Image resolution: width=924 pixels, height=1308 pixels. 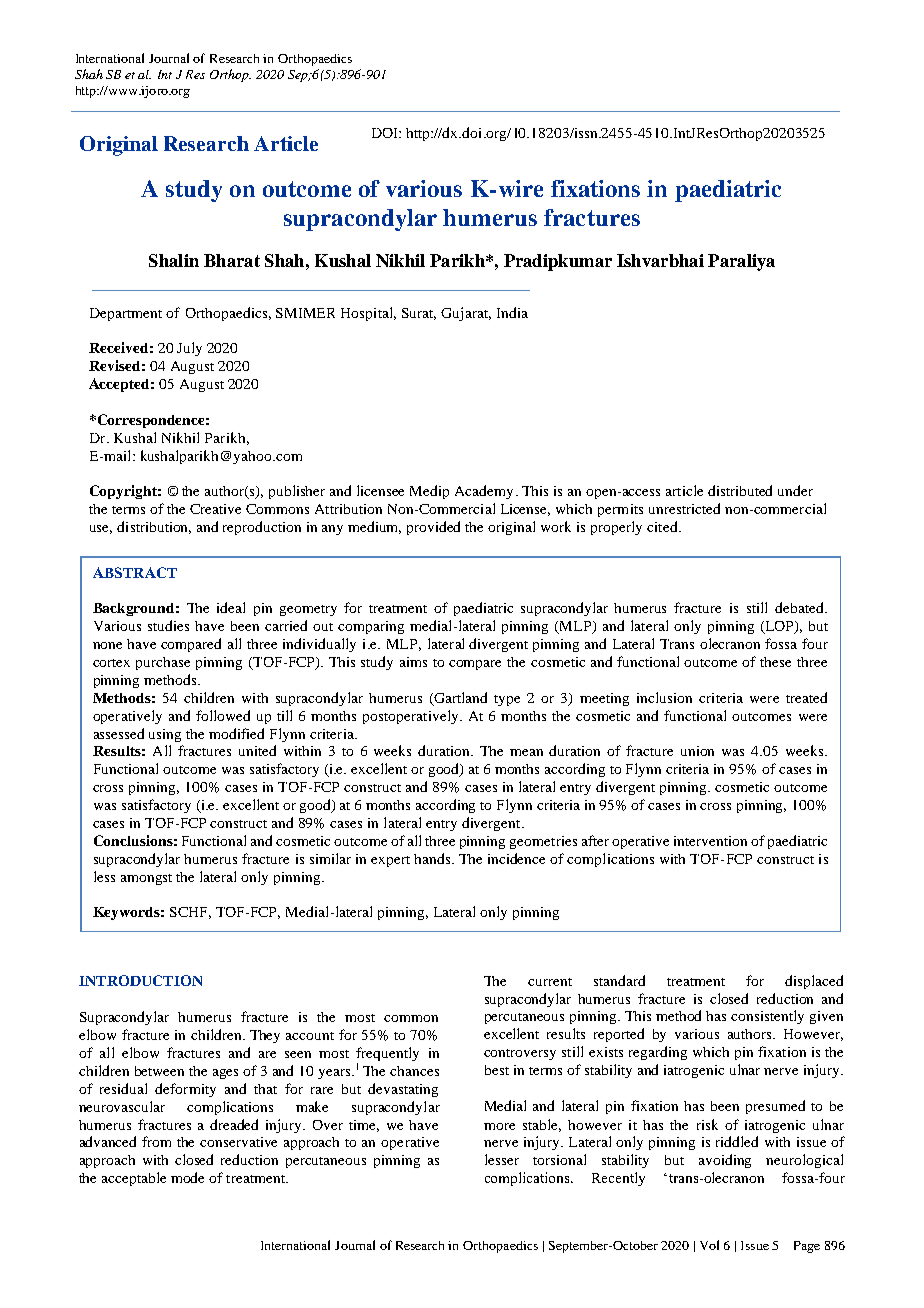 What do you see at coordinates (146, 879) in the screenshot?
I see `amongst` at bounding box center [146, 879].
